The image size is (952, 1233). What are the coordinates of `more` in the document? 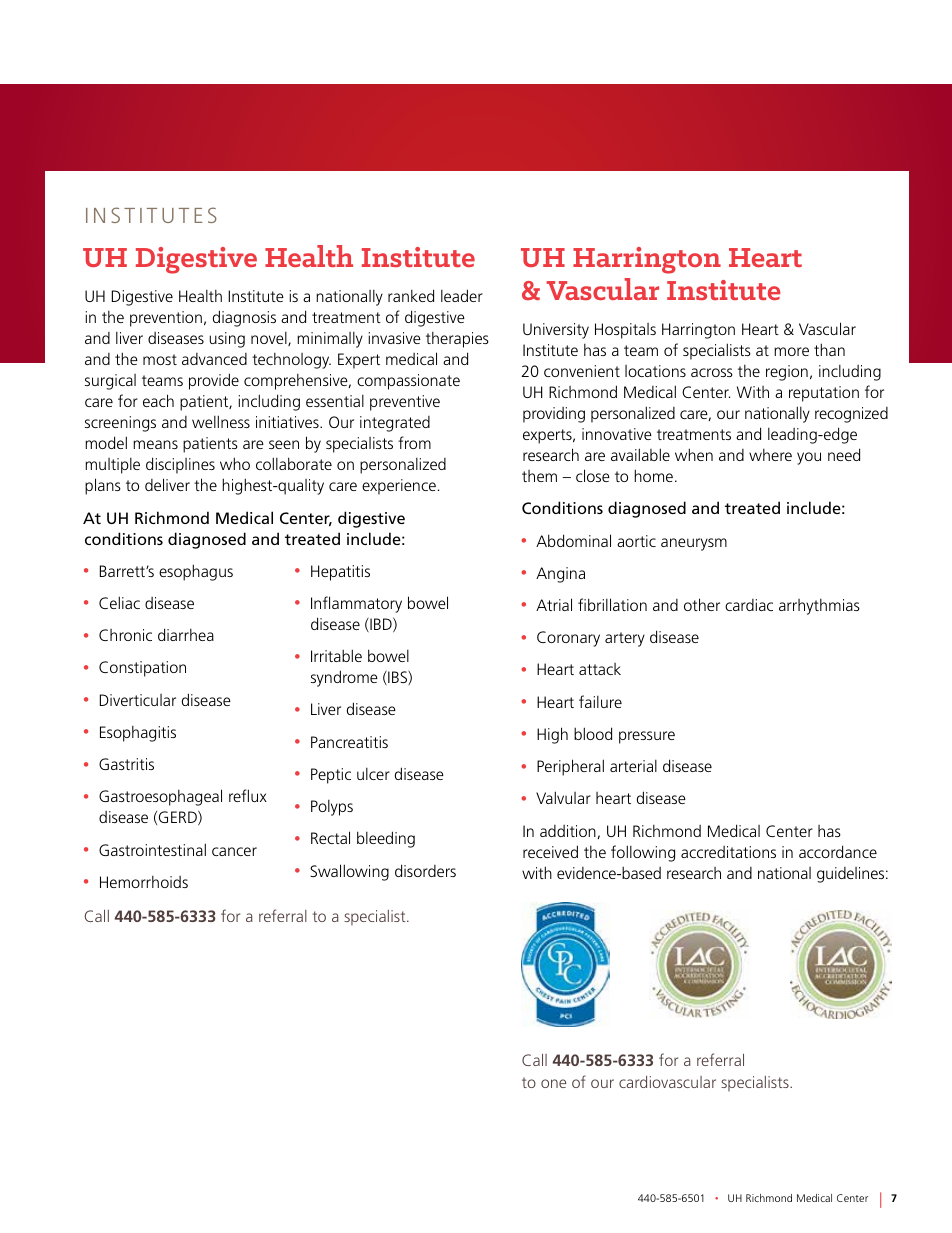 It's located at (791, 351).
